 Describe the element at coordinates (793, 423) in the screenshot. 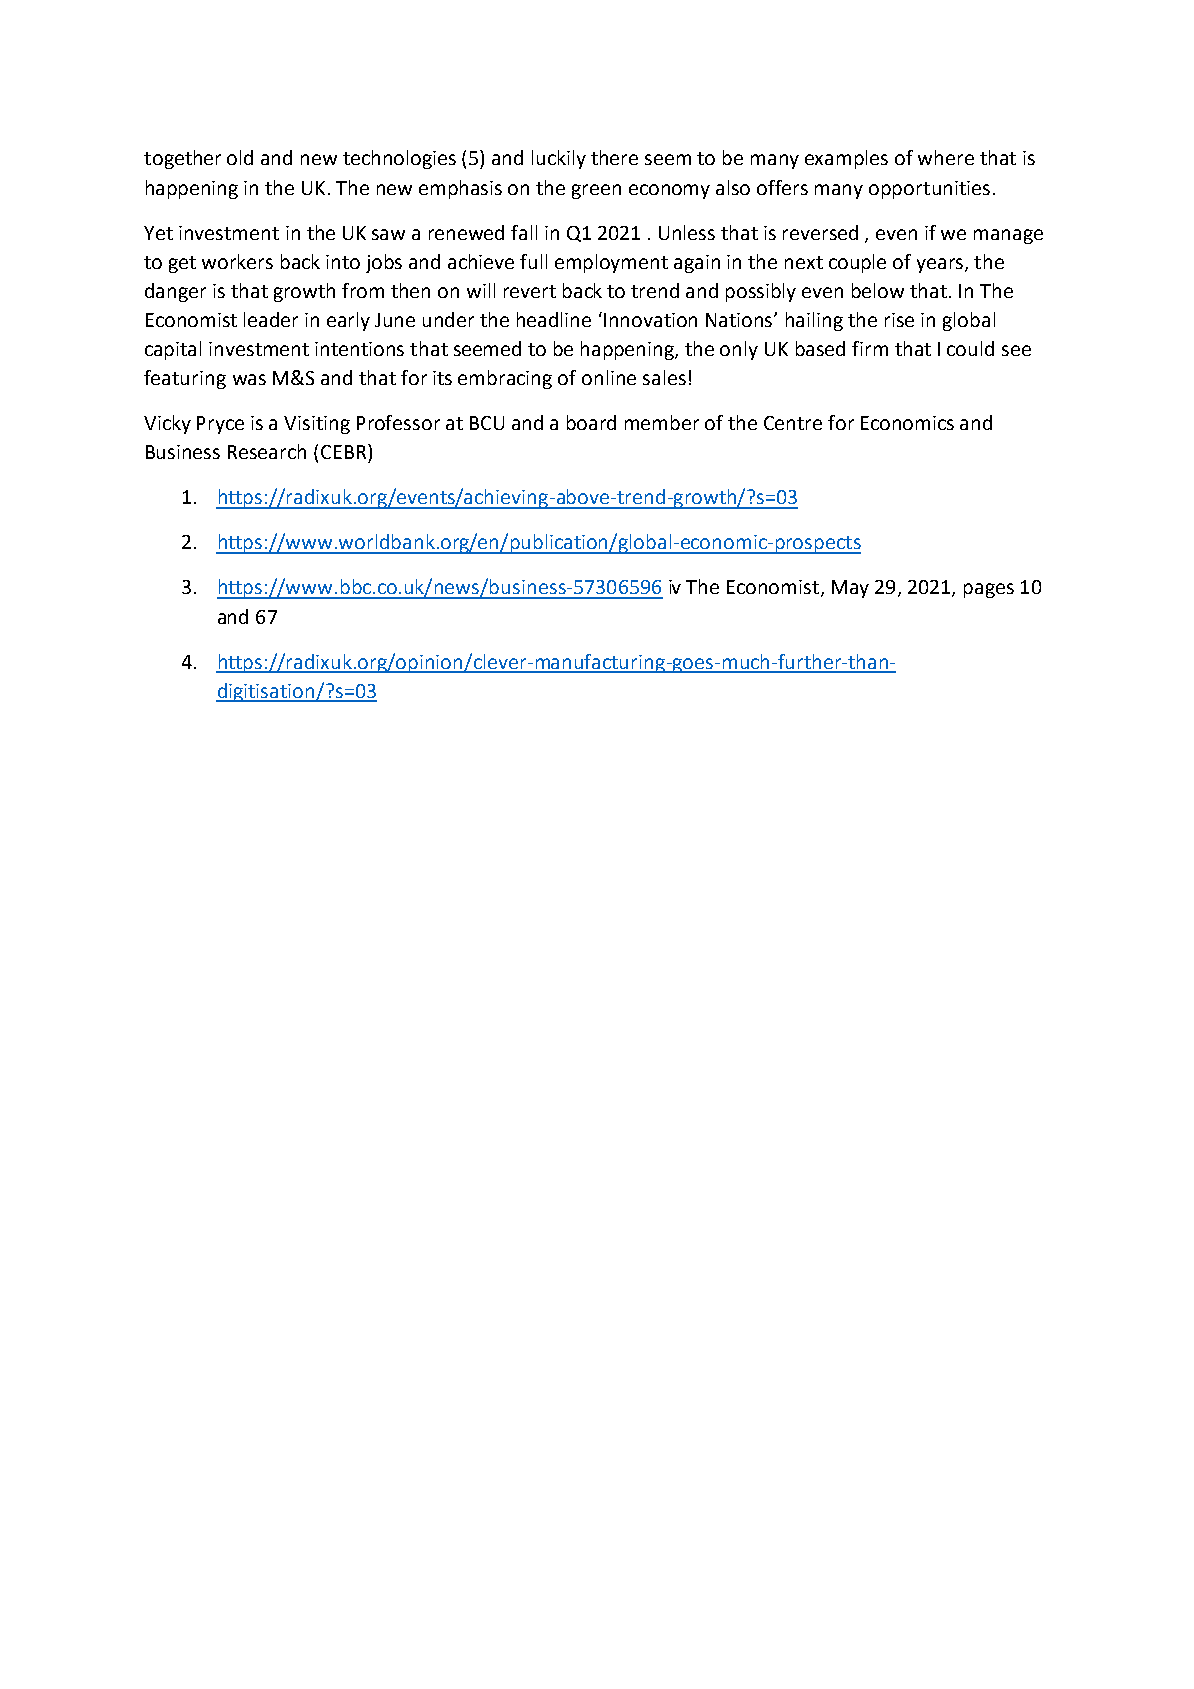

I see `Centre` at that location.
